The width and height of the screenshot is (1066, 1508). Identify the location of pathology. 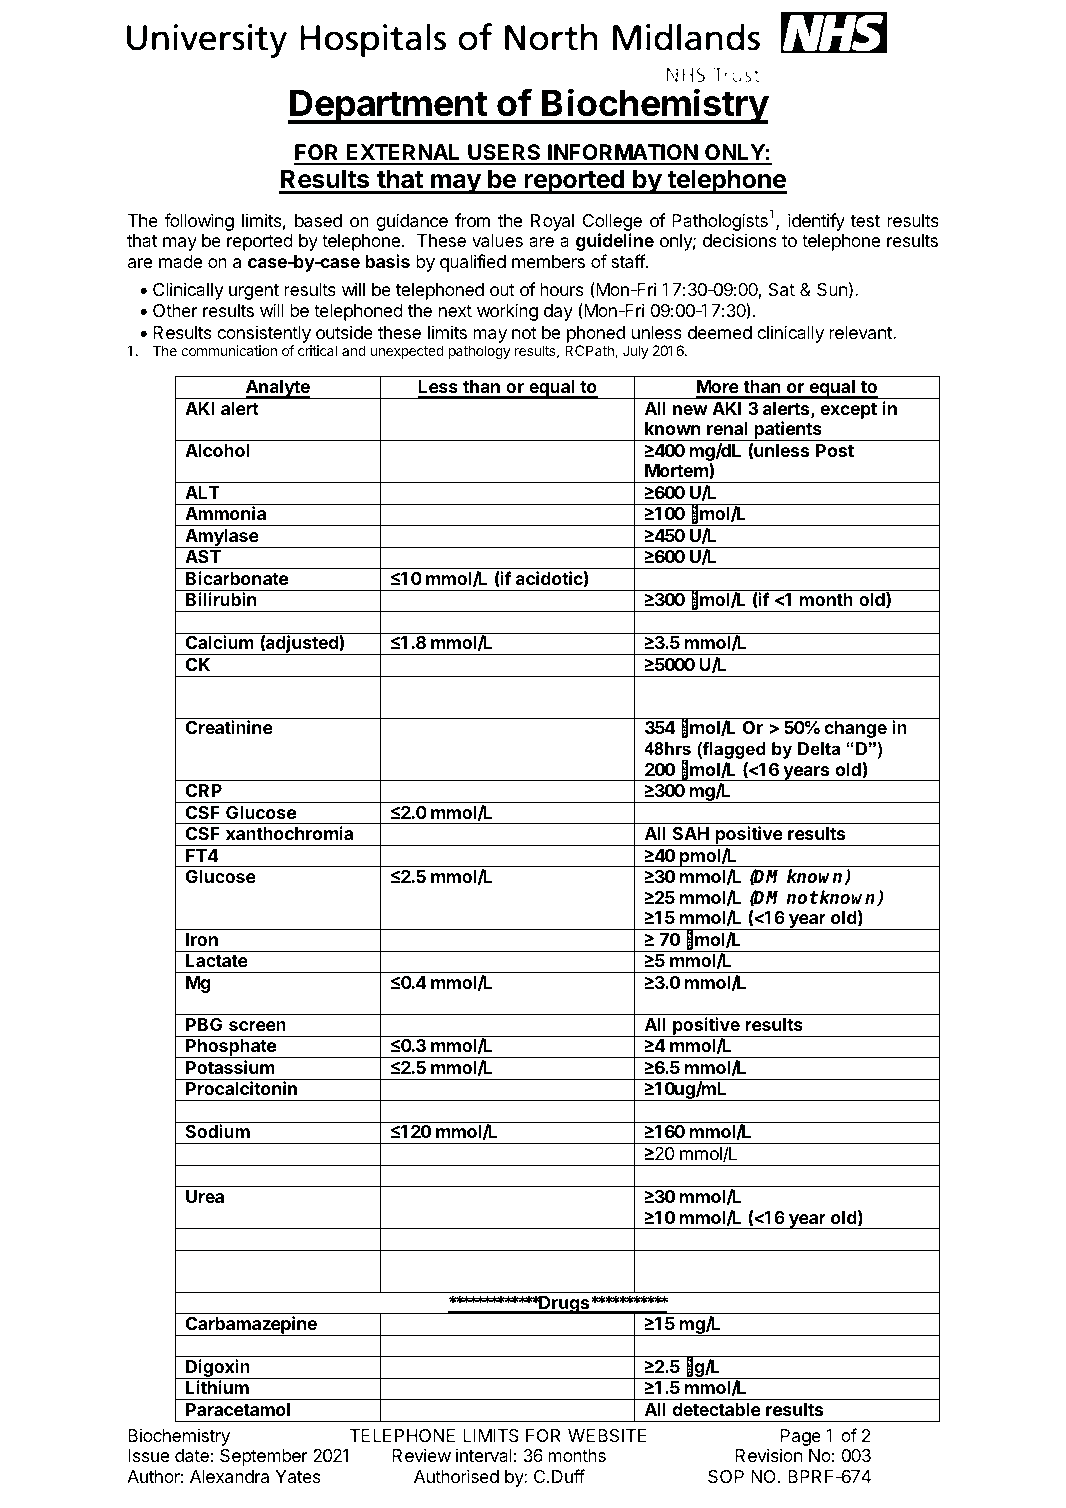
(480, 352).
